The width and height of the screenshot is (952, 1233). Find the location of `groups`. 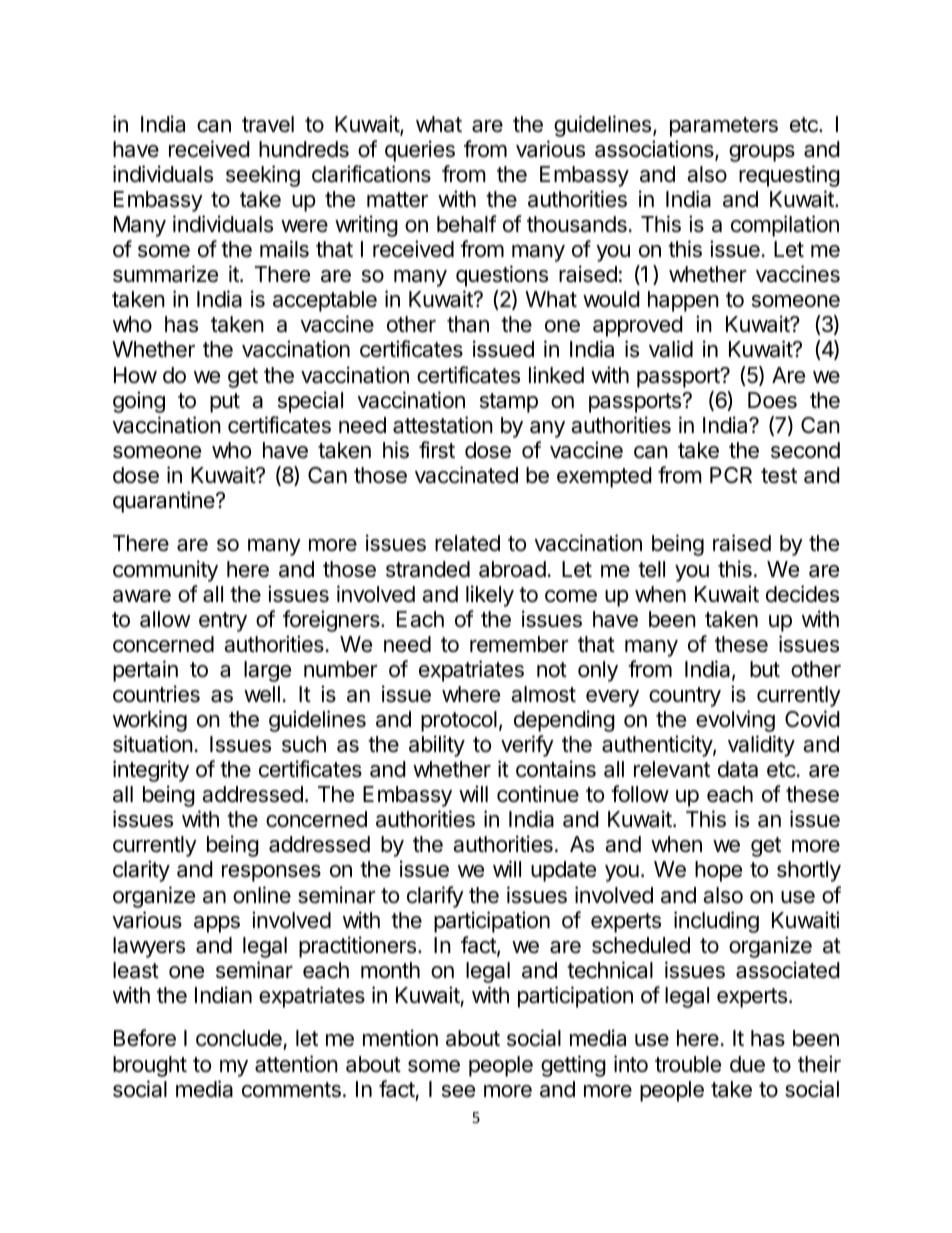

groups is located at coordinates (762, 153).
